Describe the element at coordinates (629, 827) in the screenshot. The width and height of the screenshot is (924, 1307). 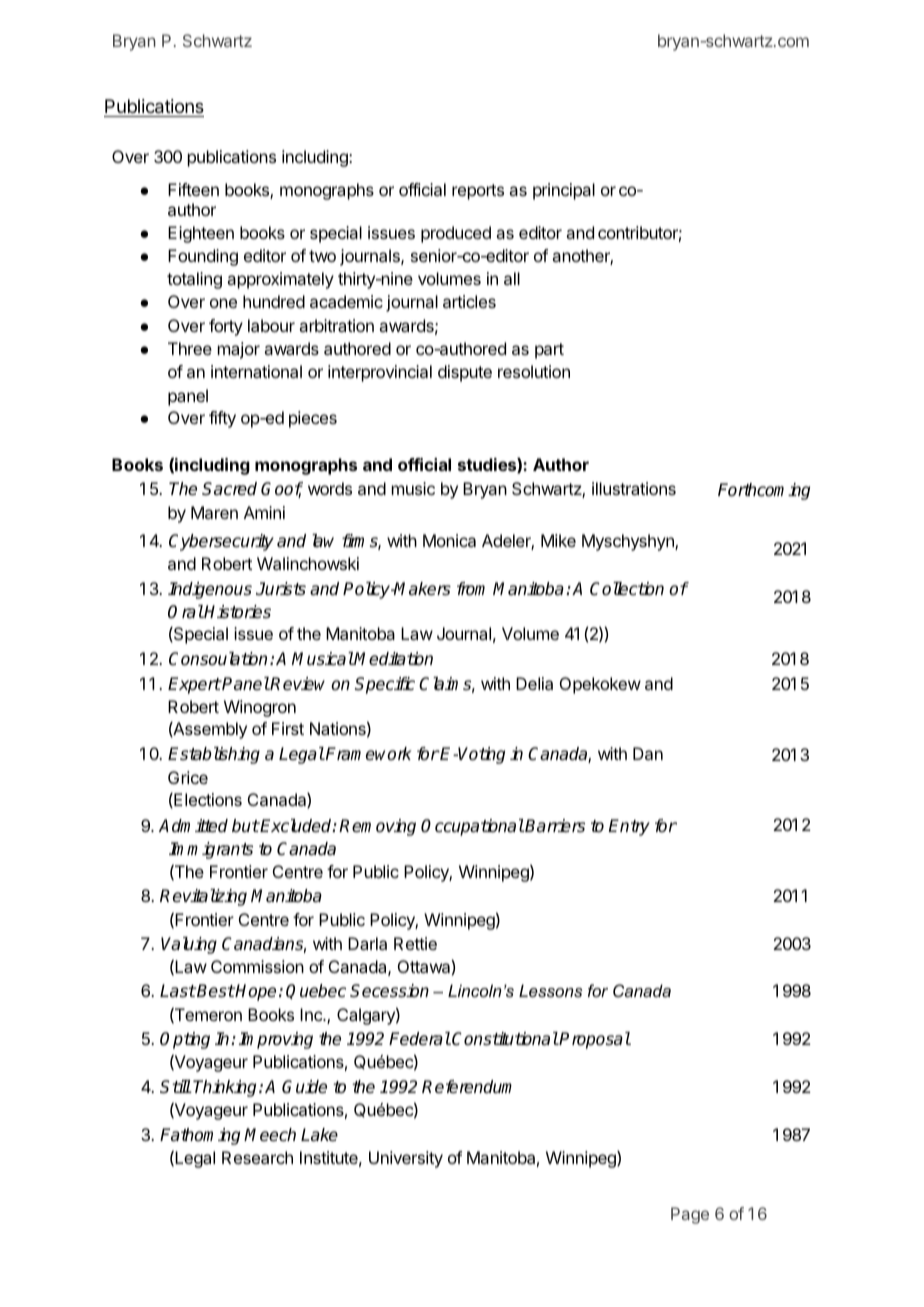
I see `Entry` at that location.
